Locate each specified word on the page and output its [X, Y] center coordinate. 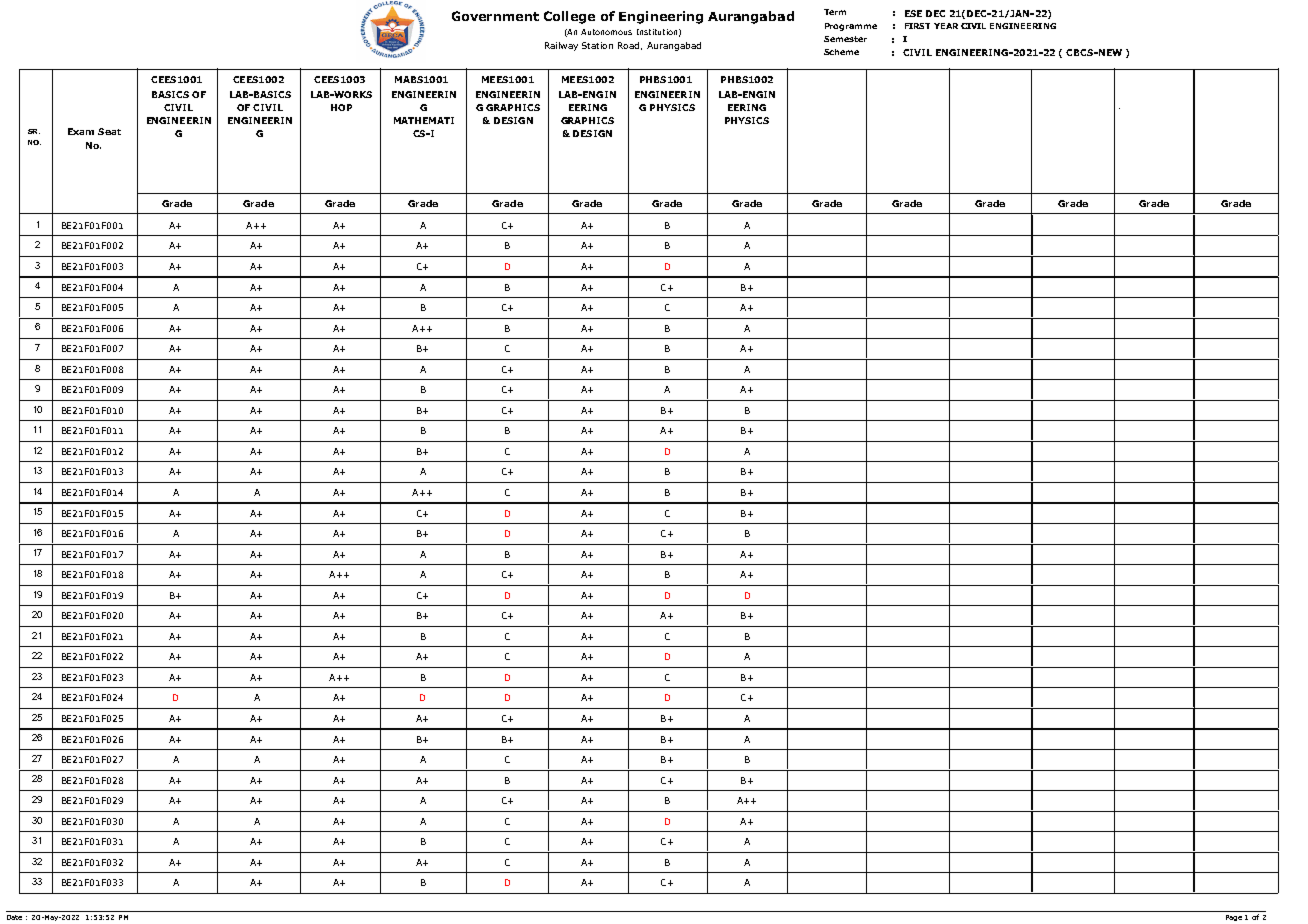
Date [14, 917]
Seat [109, 131]
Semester [845, 39]
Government [495, 16]
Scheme [841, 52]
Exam [81, 131]
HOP [341, 107]
